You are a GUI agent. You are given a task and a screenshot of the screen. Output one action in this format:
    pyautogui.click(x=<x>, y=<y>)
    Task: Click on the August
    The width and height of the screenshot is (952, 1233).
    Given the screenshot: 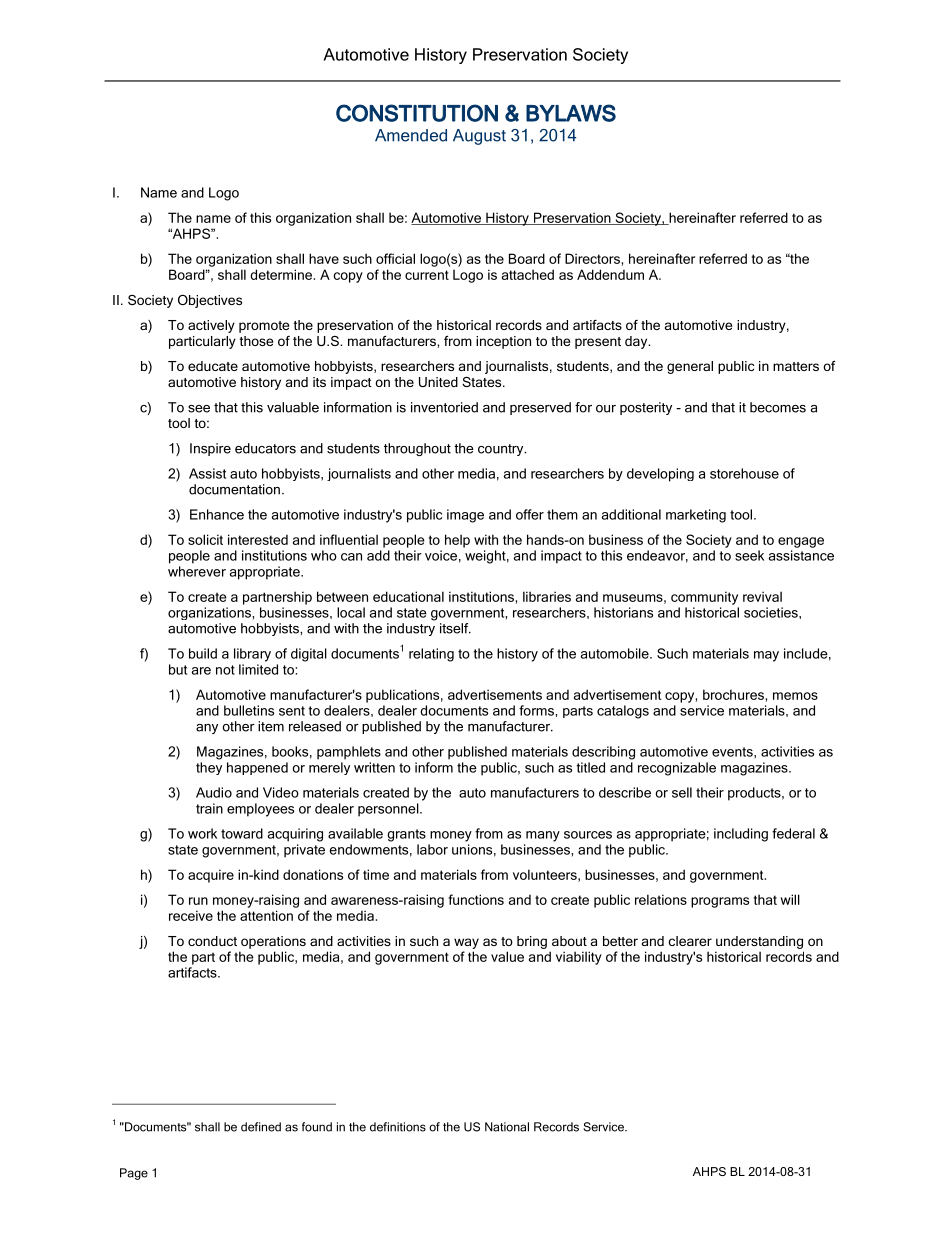 What is the action you would take?
    pyautogui.click(x=479, y=137)
